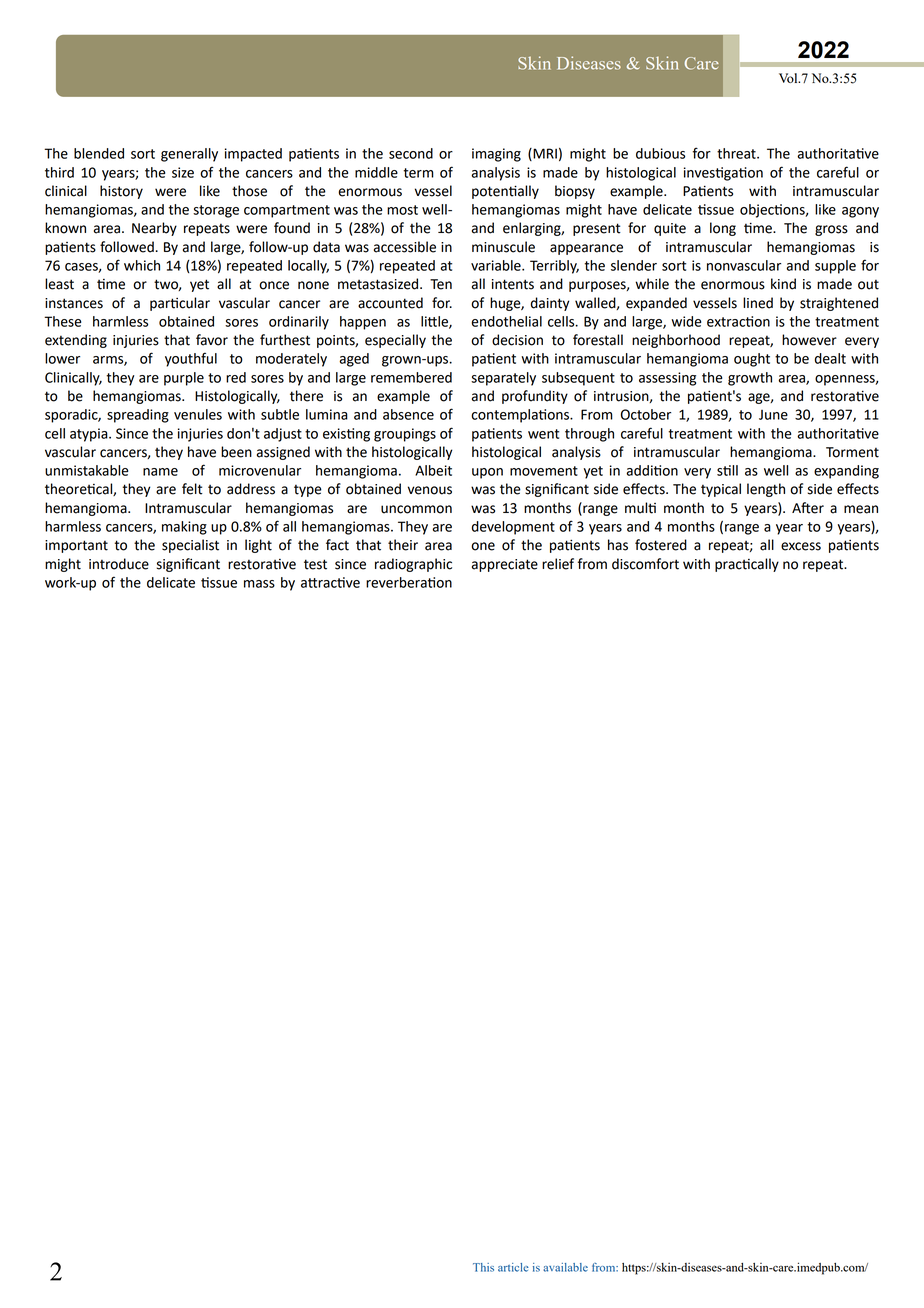 The width and height of the image is (924, 1308). What do you see at coordinates (801, 546) in the image?
I see `excess` at bounding box center [801, 546].
